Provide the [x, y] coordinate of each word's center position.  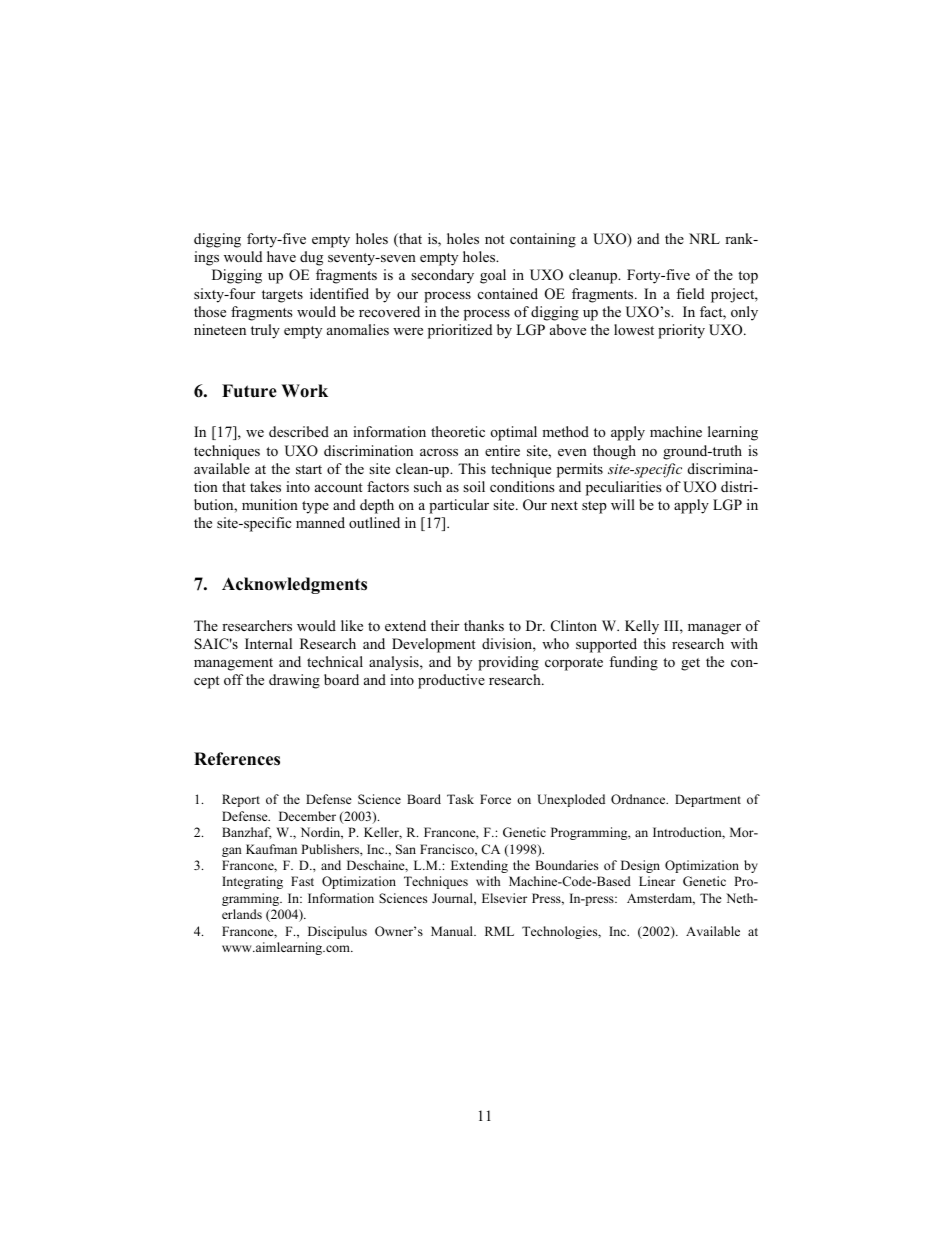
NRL [704, 238]
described [299, 431]
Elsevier [504, 898]
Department [708, 800]
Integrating [252, 882]
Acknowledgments [294, 585]
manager [714, 629]
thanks [484, 625]
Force [495, 799]
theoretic [458, 431]
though [614, 452]
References [237, 759]
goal [493, 276]
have [281, 256]
